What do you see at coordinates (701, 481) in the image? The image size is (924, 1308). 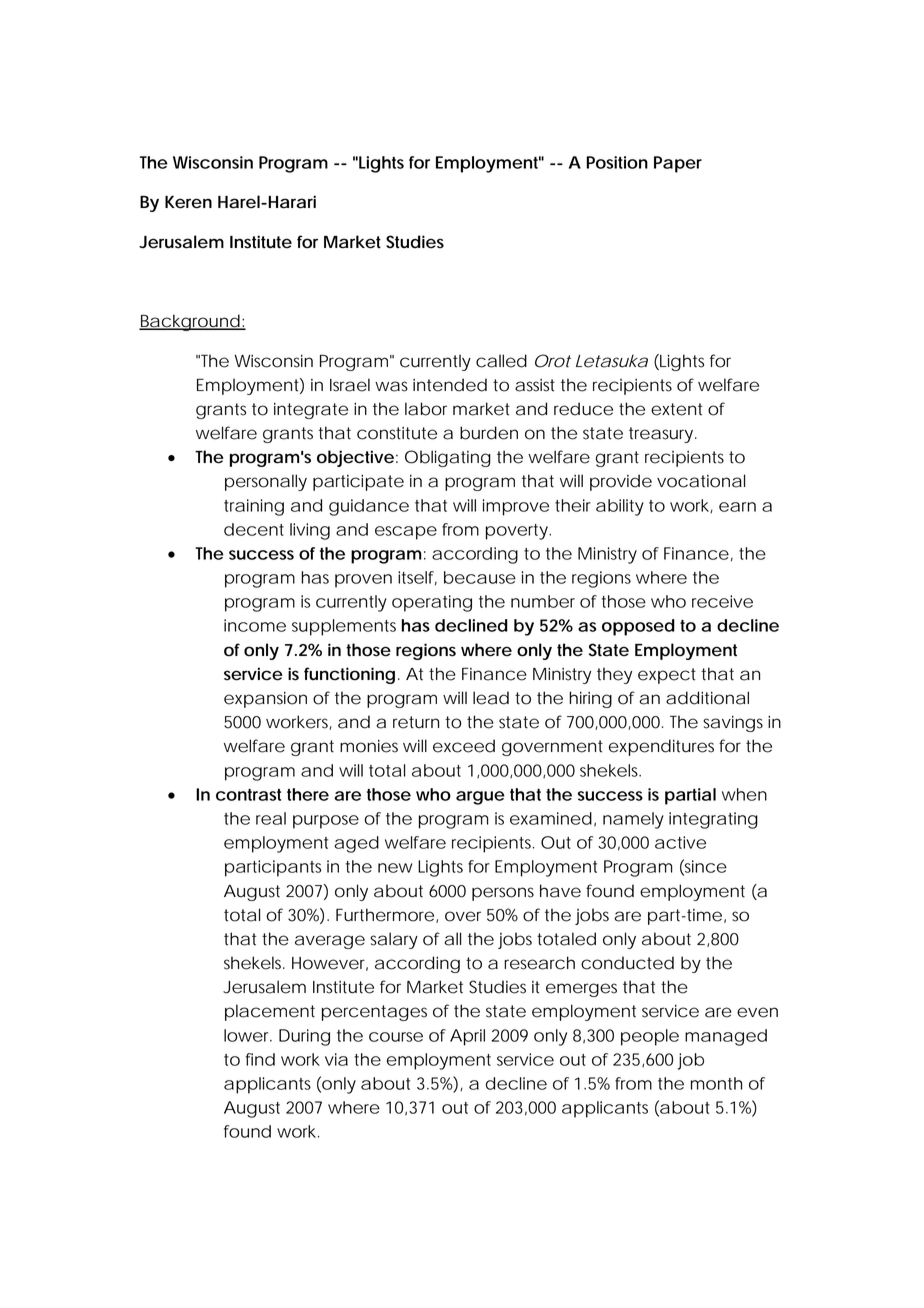 I see `vocational` at bounding box center [701, 481].
